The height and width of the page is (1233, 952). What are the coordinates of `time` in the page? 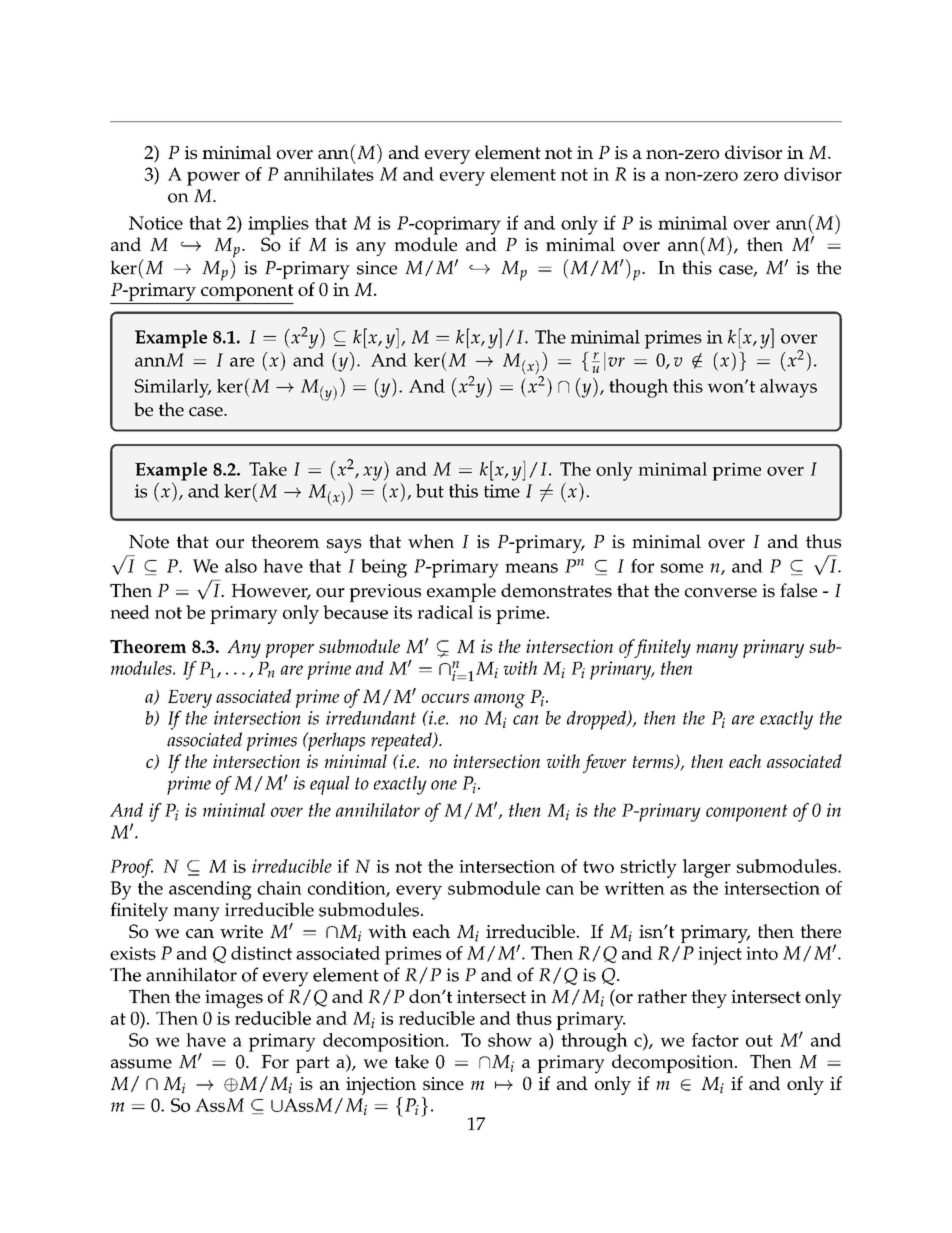 It's located at (502, 491).
